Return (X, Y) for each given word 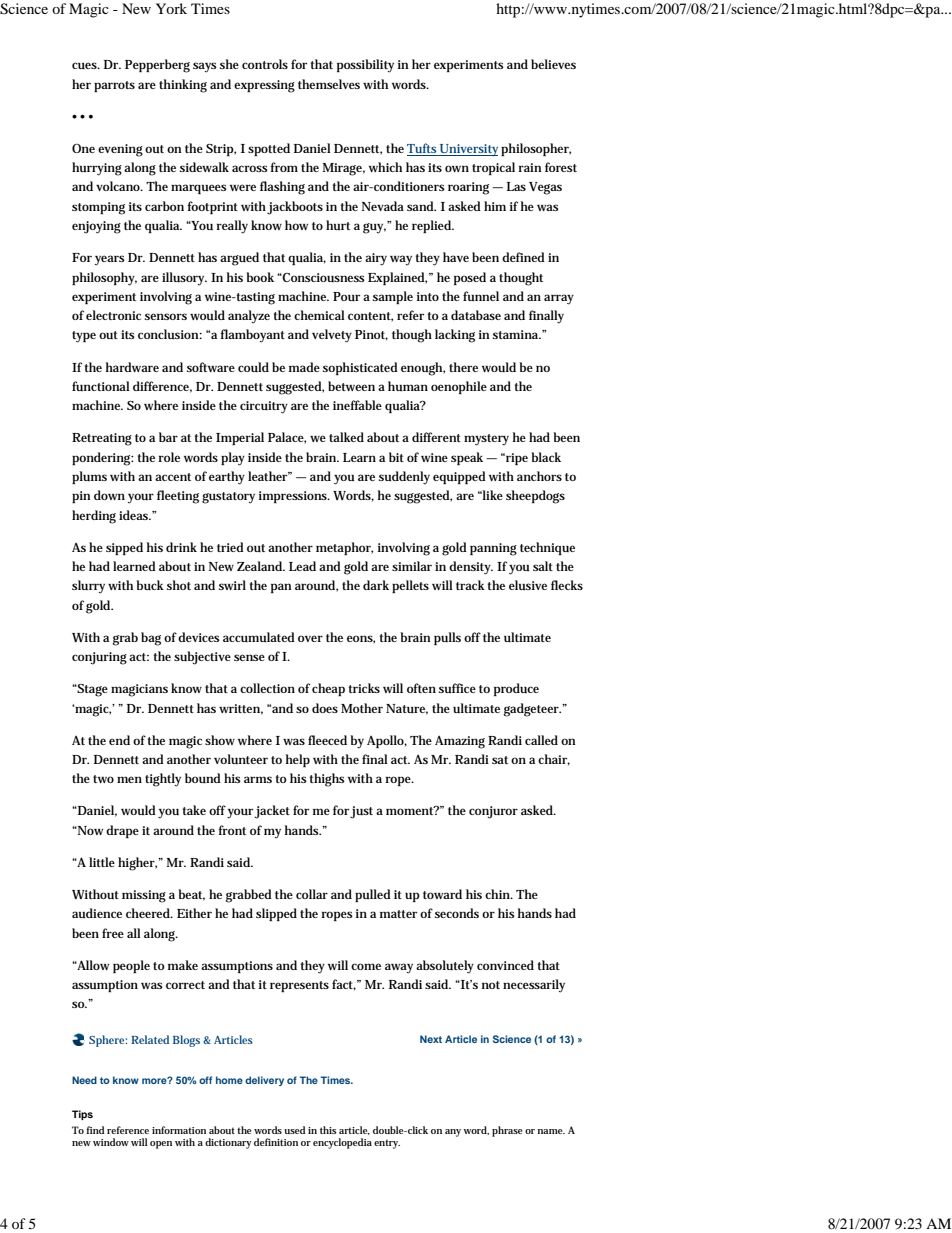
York (171, 8)
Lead (302, 566)
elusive (528, 585)
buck (150, 585)
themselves (329, 84)
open (161, 1145)
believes (553, 64)
